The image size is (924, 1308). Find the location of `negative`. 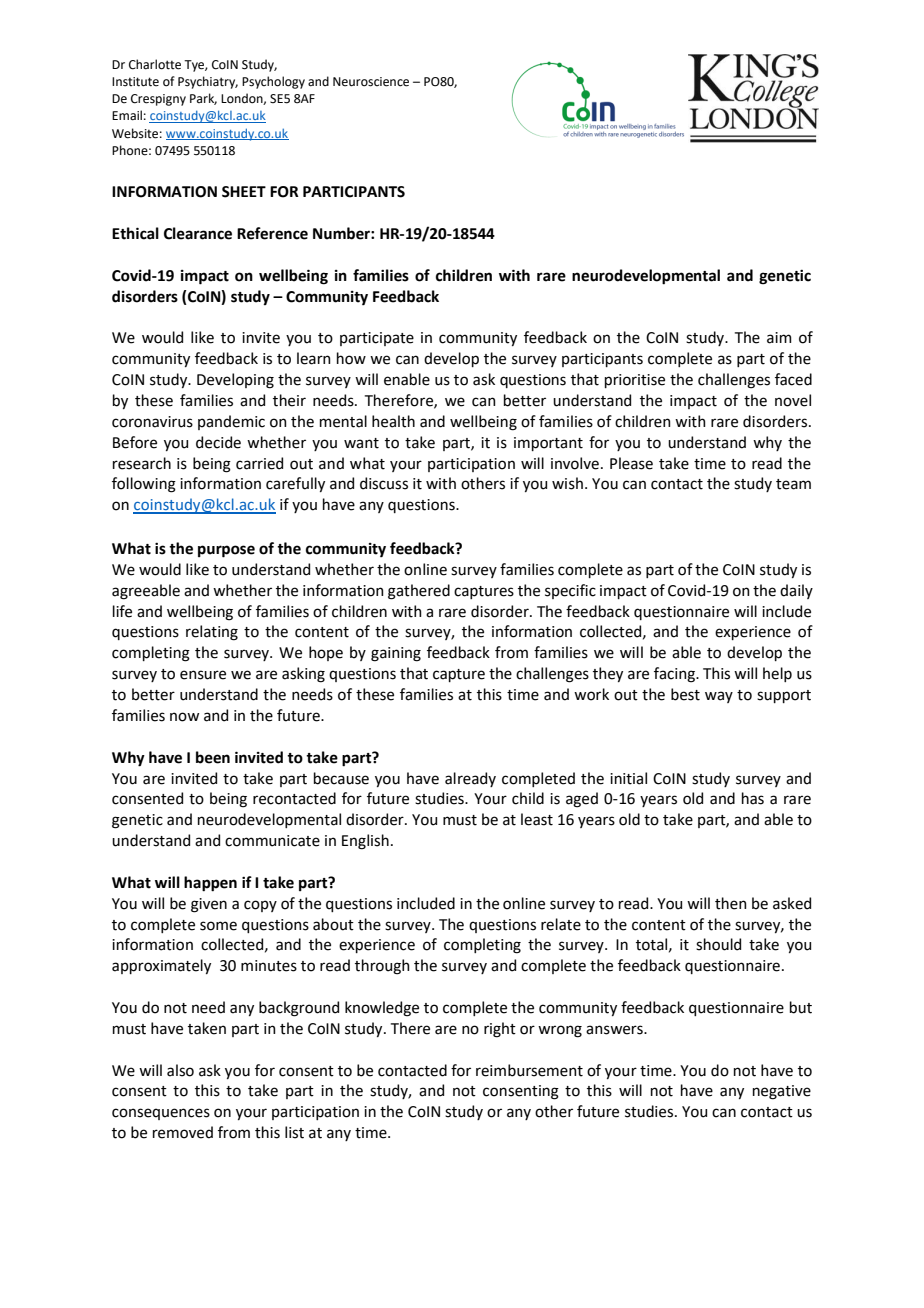

negative is located at coordinates (782, 1092).
